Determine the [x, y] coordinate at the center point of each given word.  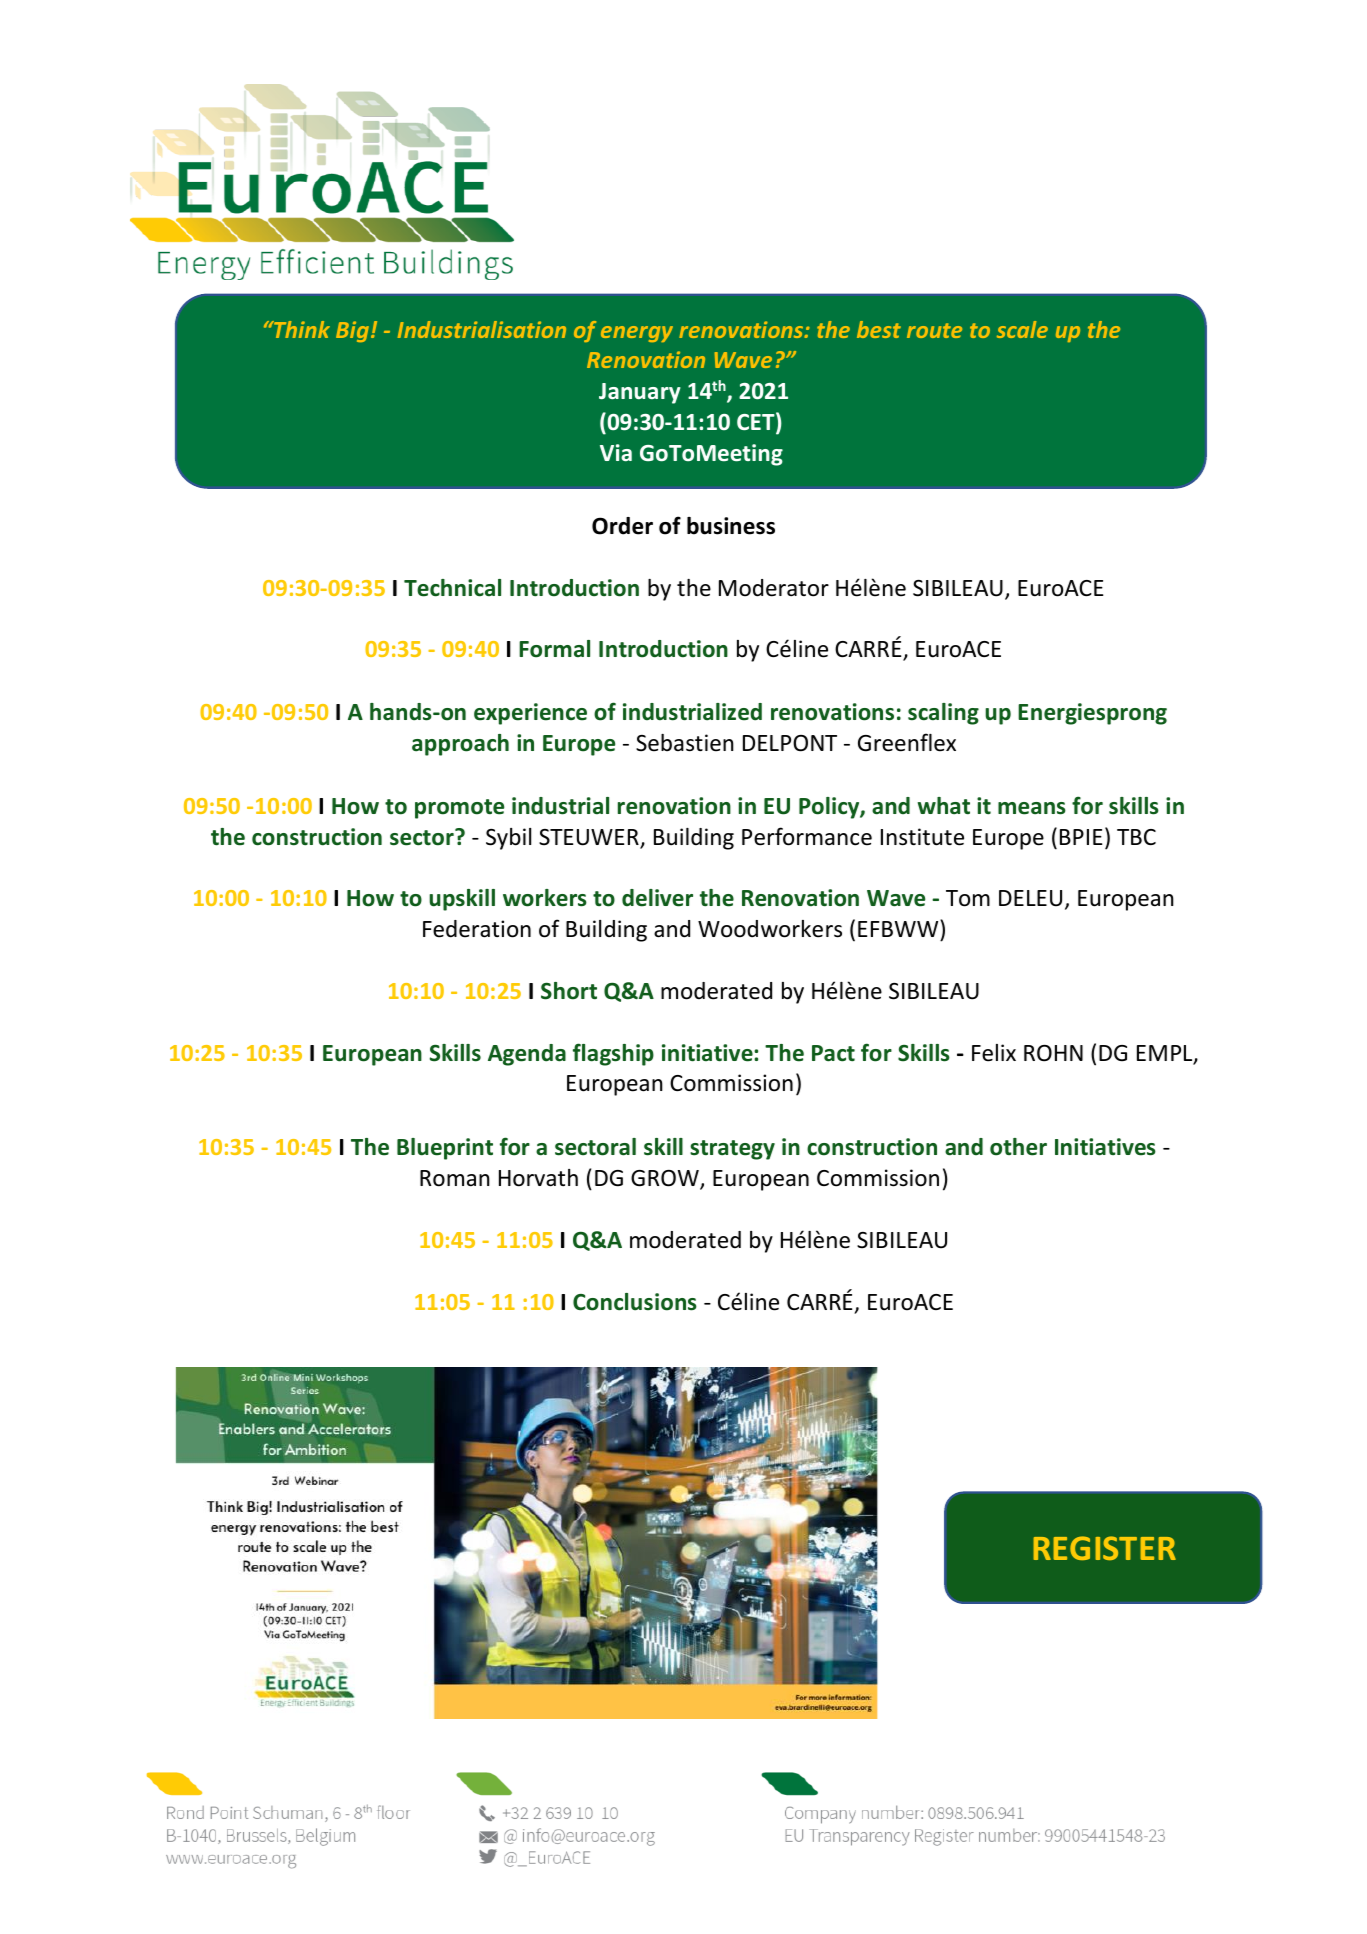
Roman [455, 1178]
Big [352, 331]
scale [1022, 329]
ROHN [1053, 1053]
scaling [943, 714]
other [1018, 1147]
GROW [666, 1179]
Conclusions [635, 1302]
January [640, 393]
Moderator [774, 588]
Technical [452, 588]
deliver [657, 898]
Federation [477, 929]
